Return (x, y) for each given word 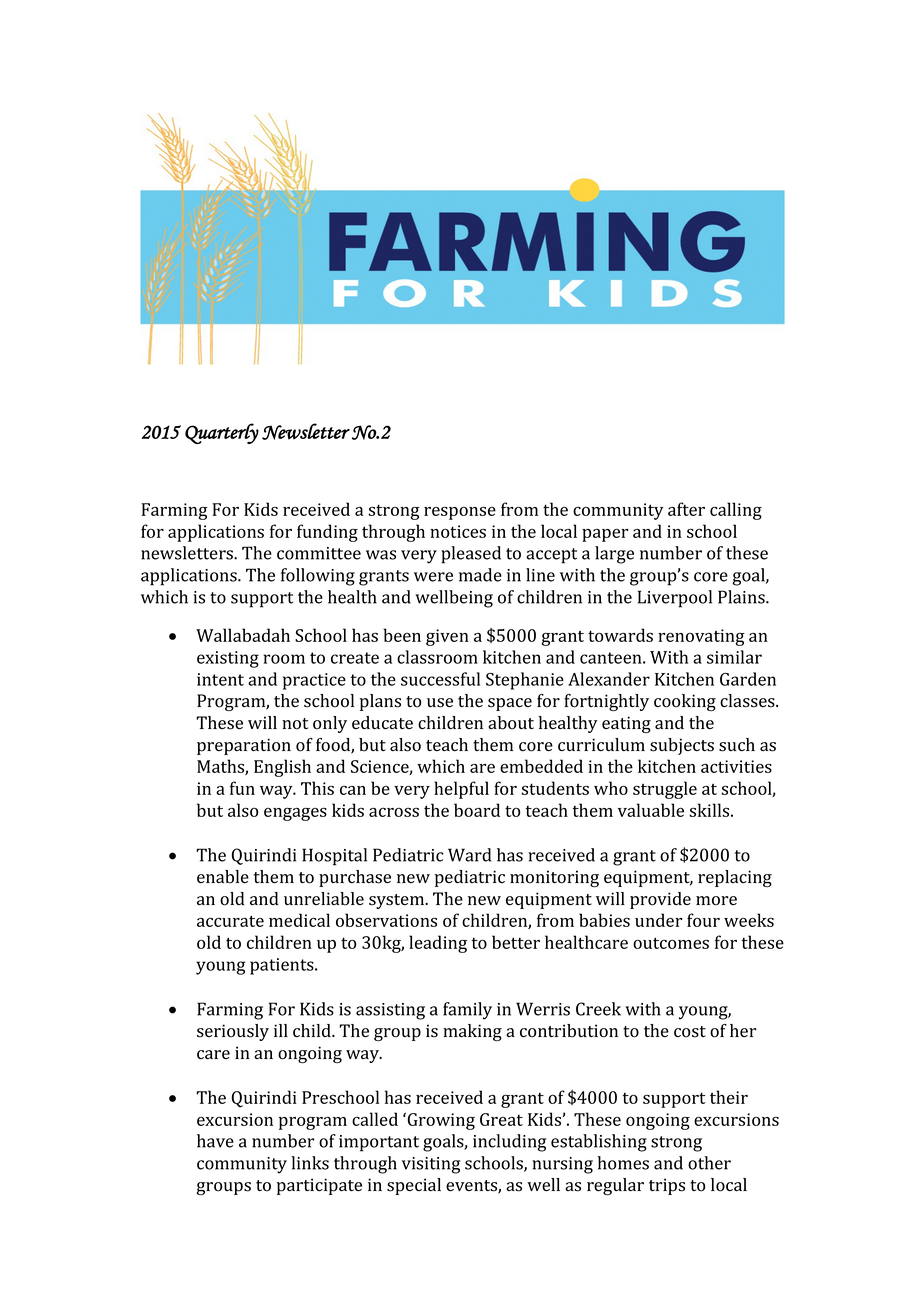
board (477, 810)
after (686, 509)
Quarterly (222, 433)
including (509, 1143)
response (460, 513)
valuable (651, 810)
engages (295, 814)
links (310, 1163)
